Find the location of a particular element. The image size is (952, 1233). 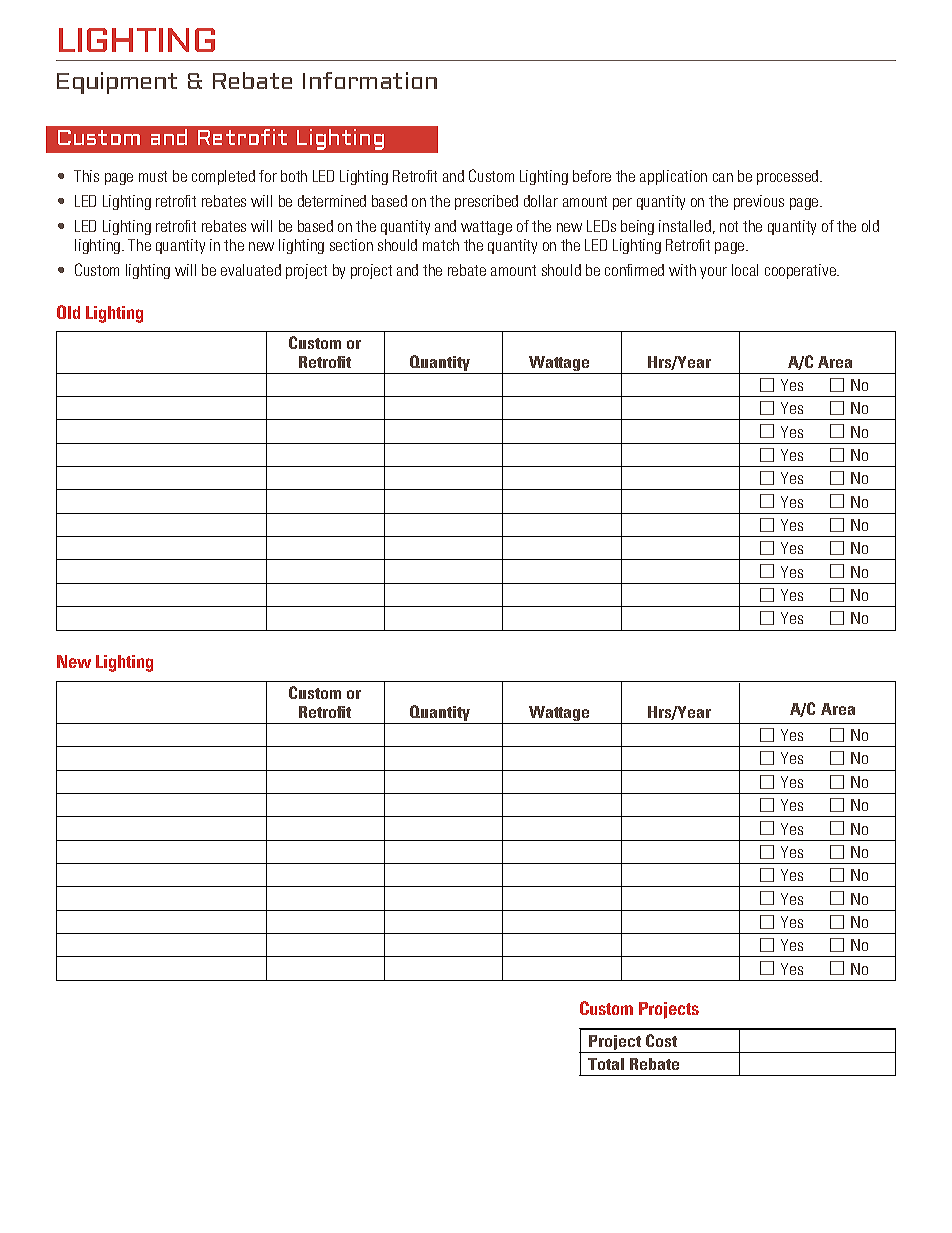

Cost is located at coordinates (661, 1040).
